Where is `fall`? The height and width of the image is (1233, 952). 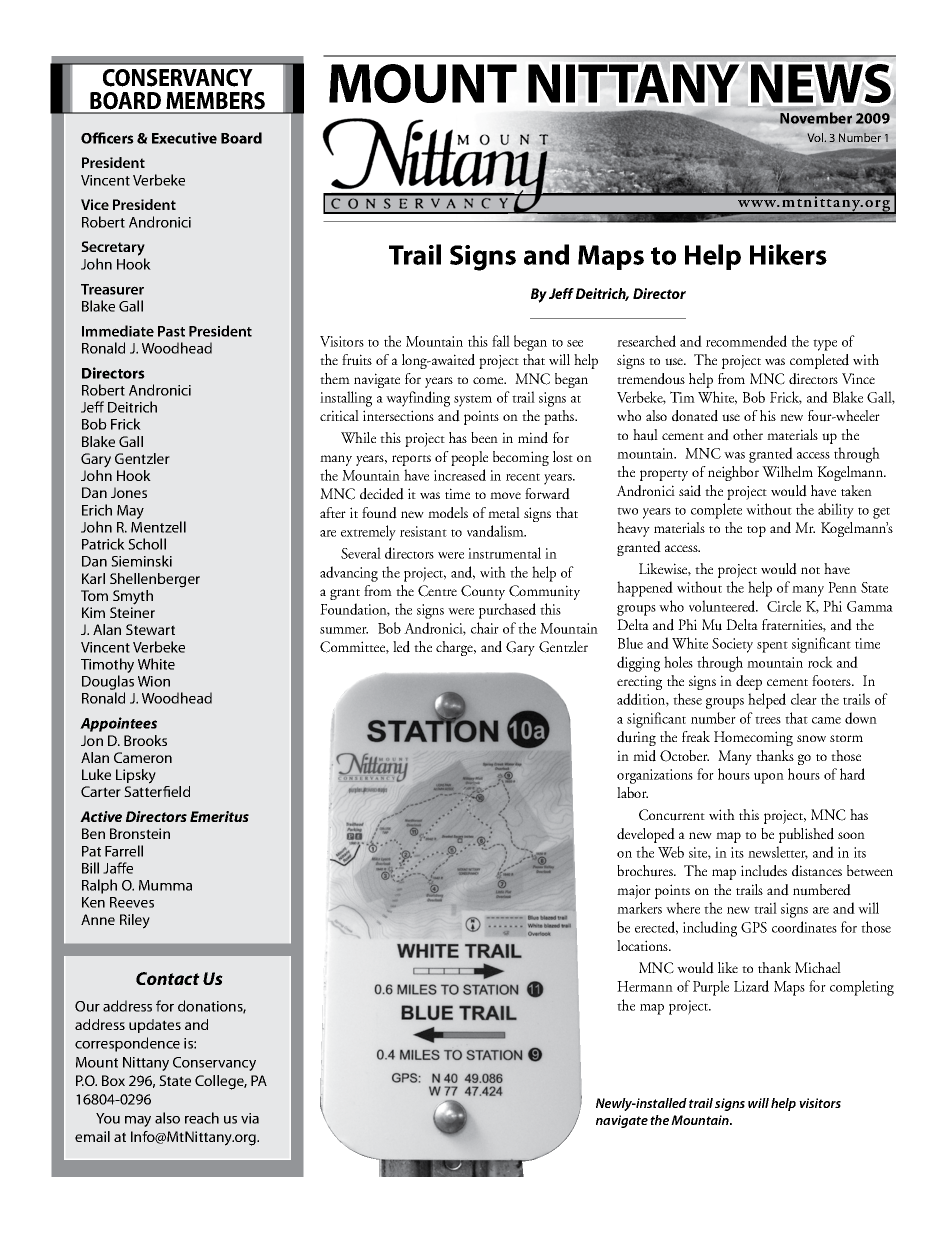 fall is located at coordinates (501, 341).
